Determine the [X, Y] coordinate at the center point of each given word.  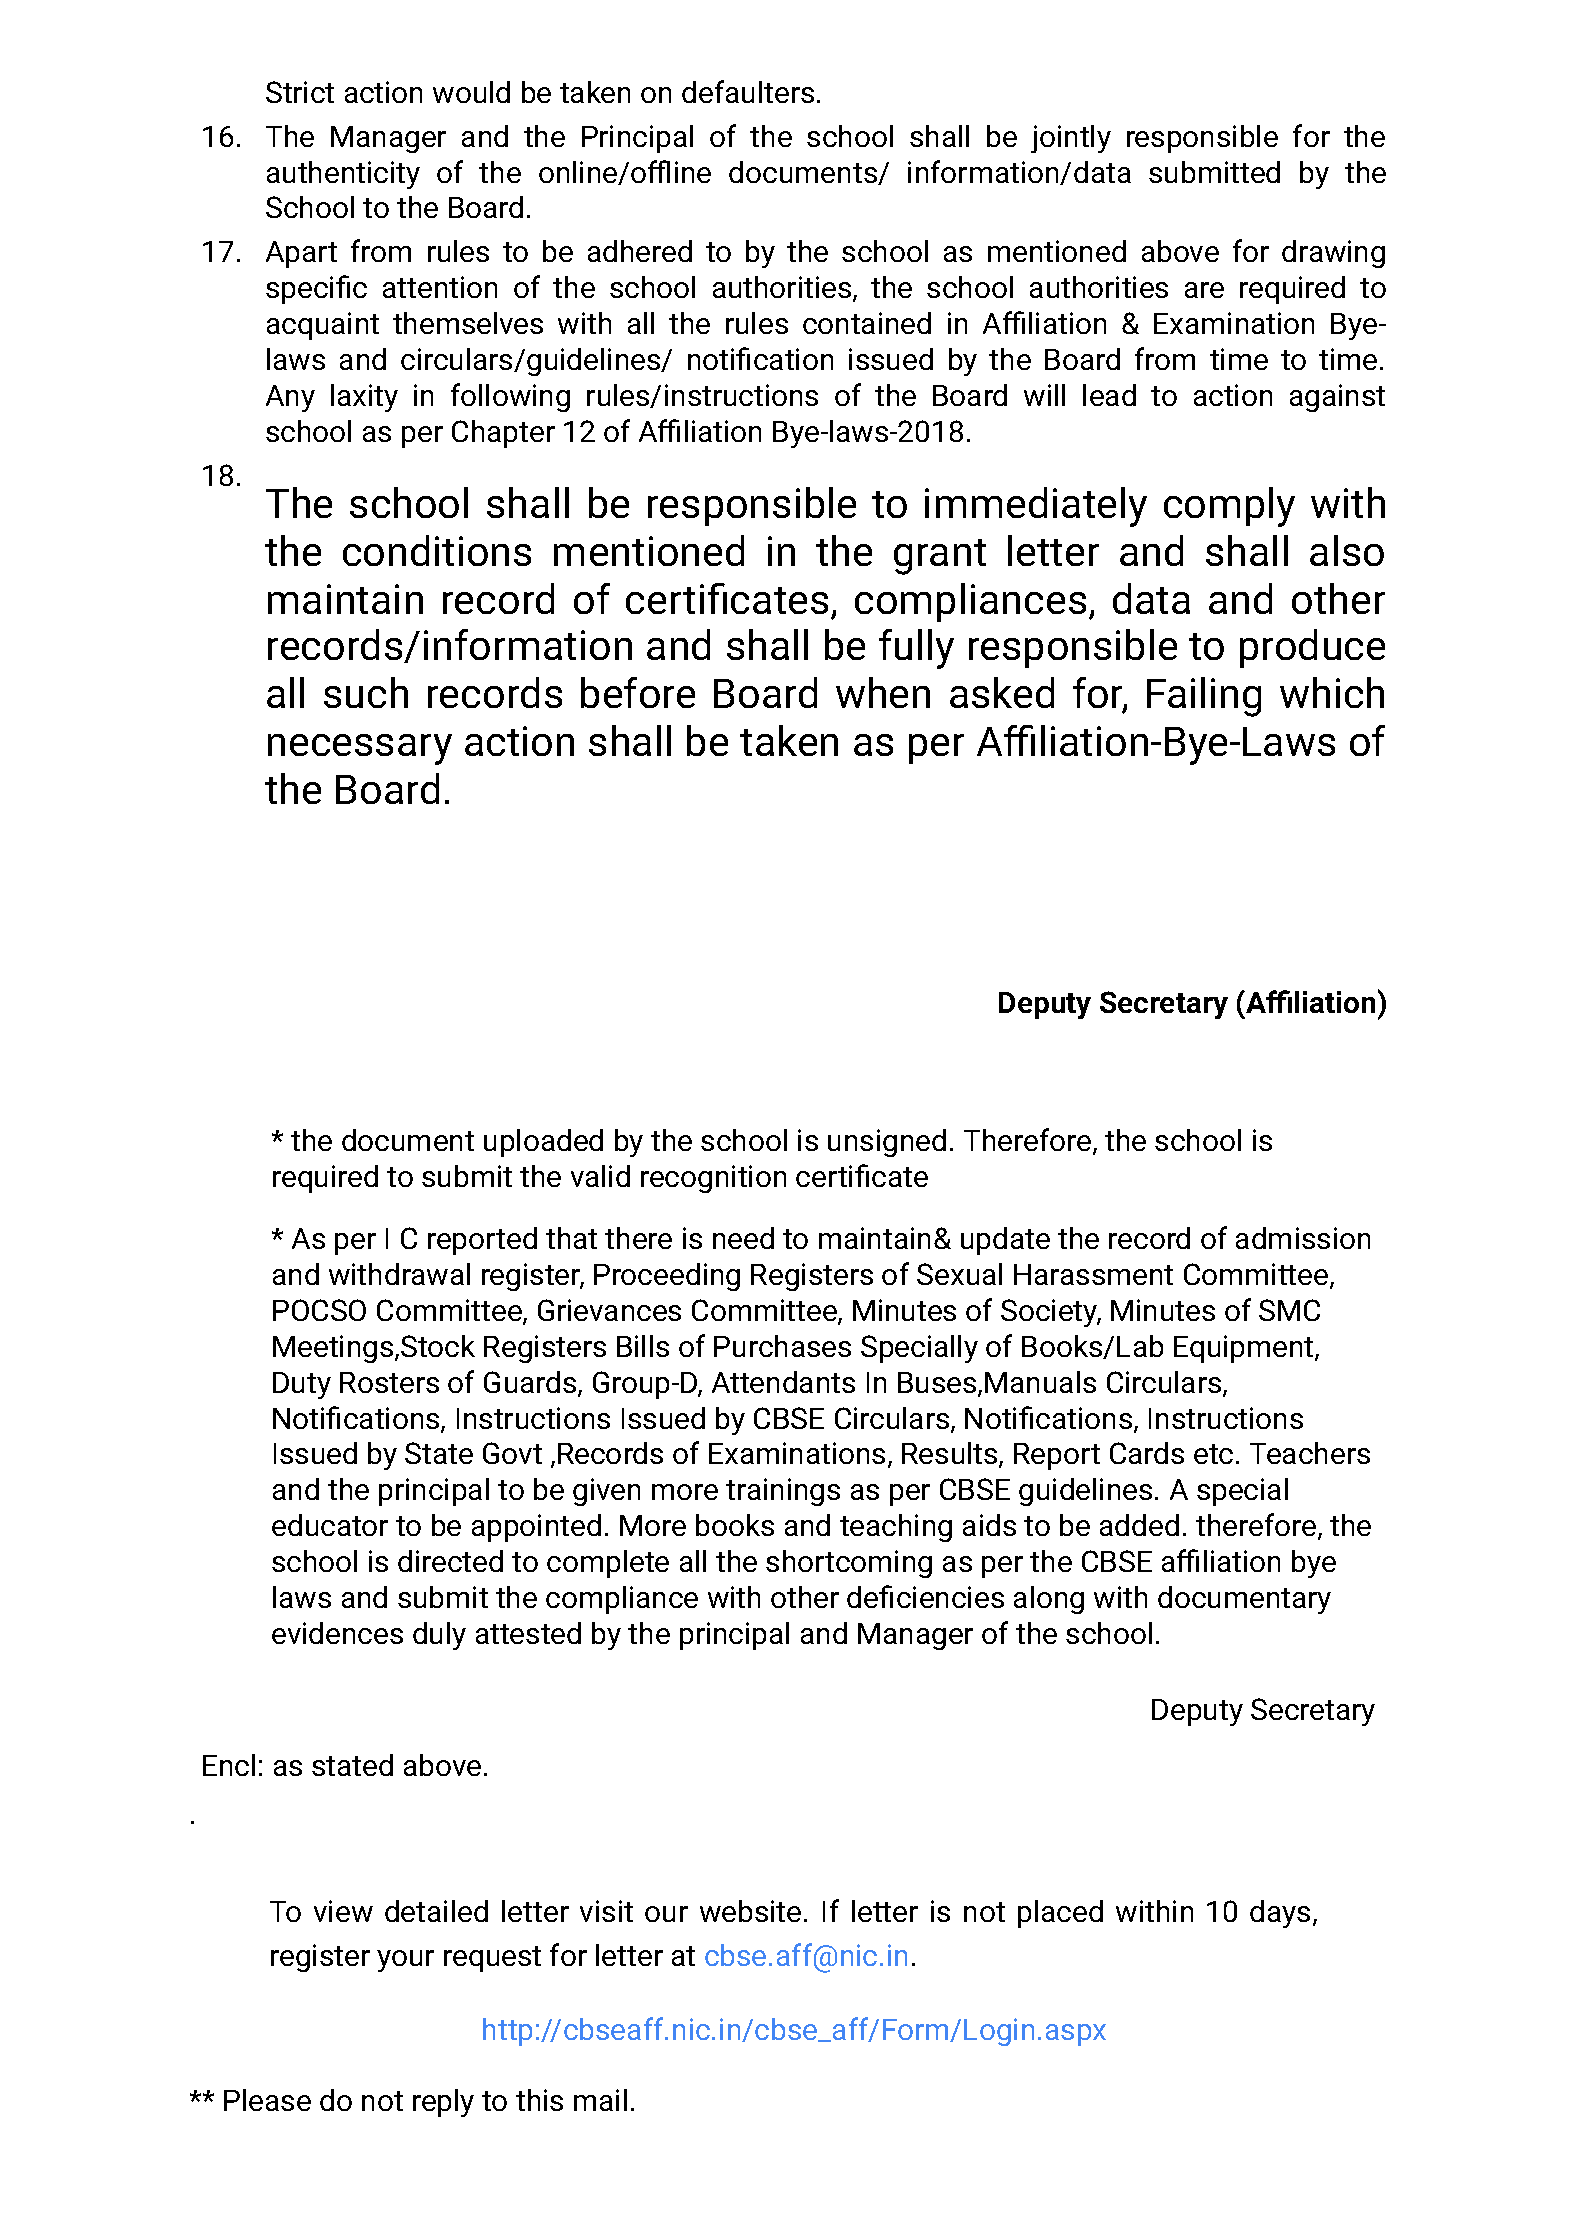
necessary [360, 749]
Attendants [783, 1382]
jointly [1071, 139]
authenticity [343, 175]
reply [443, 2103]
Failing [1204, 697]
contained [867, 323]
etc [1213, 1454]
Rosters [389, 1382]
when [883, 692]
